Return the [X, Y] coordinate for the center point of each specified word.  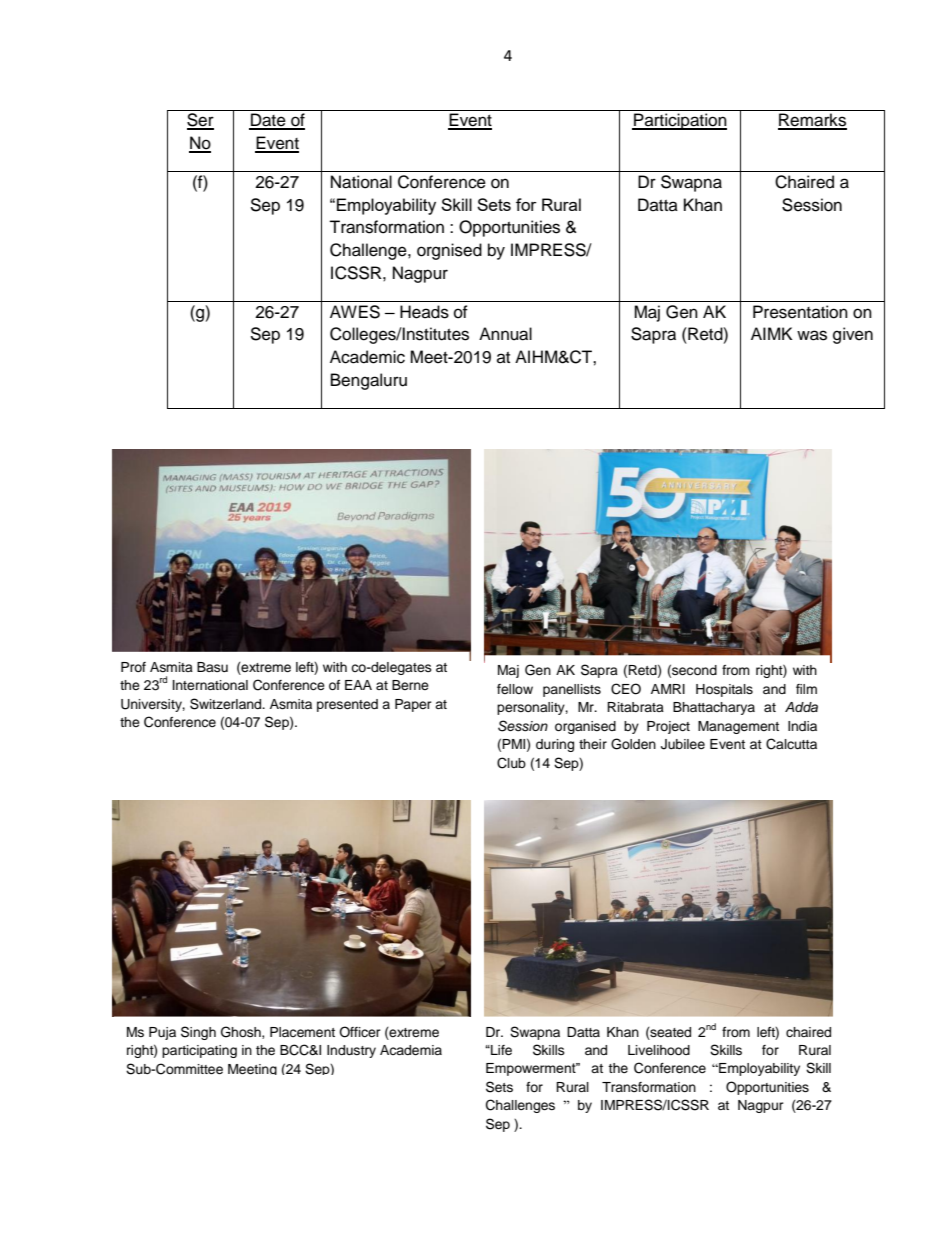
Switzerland [227, 704]
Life [500, 1050]
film [806, 689]
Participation [679, 121]
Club [511, 763]
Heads [424, 312]
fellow [515, 689]
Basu [212, 667]
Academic [367, 357]
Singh [198, 1033]
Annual [505, 334]
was [812, 335]
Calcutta [791, 744]
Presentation [800, 312]
